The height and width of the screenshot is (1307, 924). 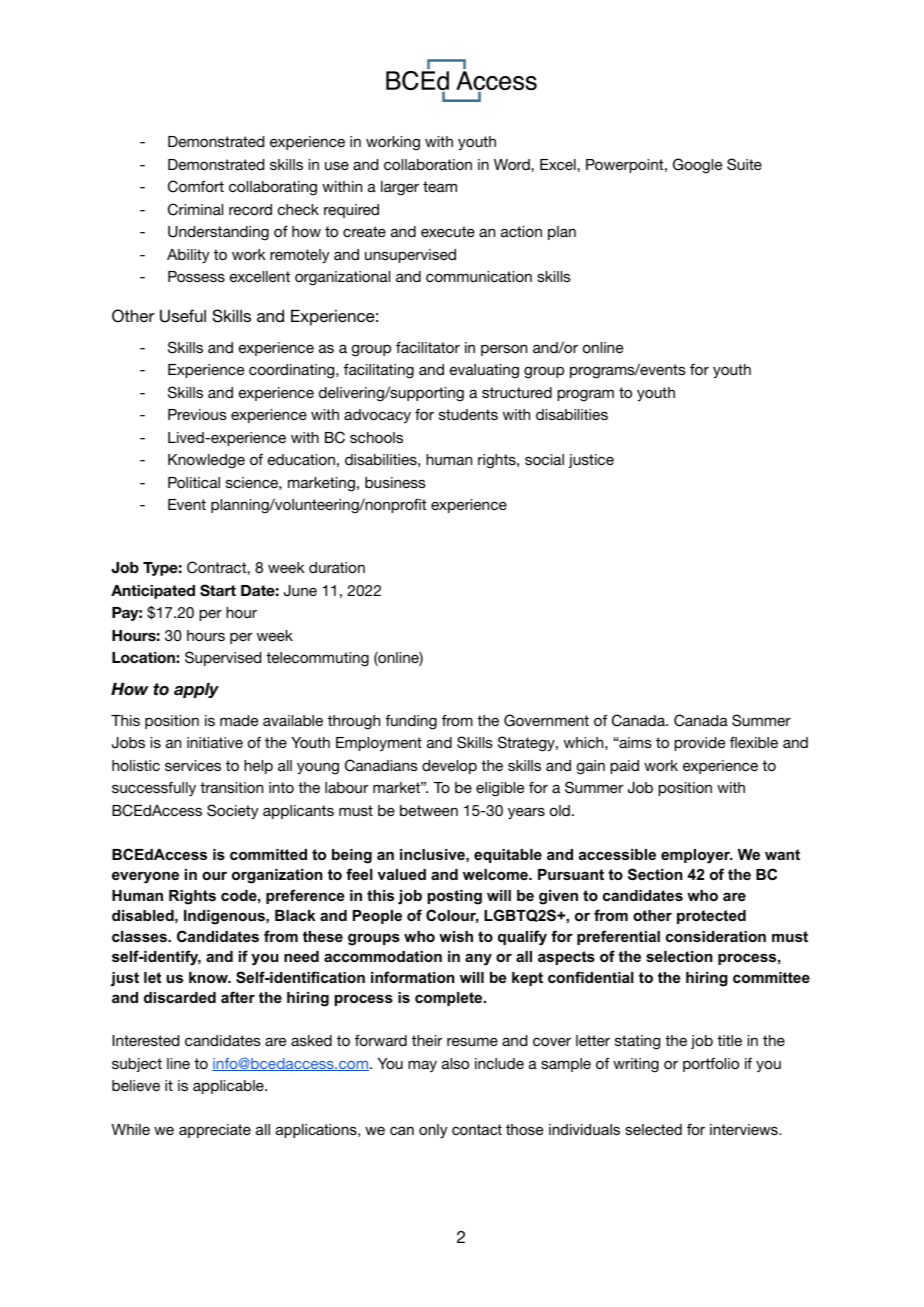 What do you see at coordinates (395, 482) in the screenshot?
I see `business` at bounding box center [395, 482].
